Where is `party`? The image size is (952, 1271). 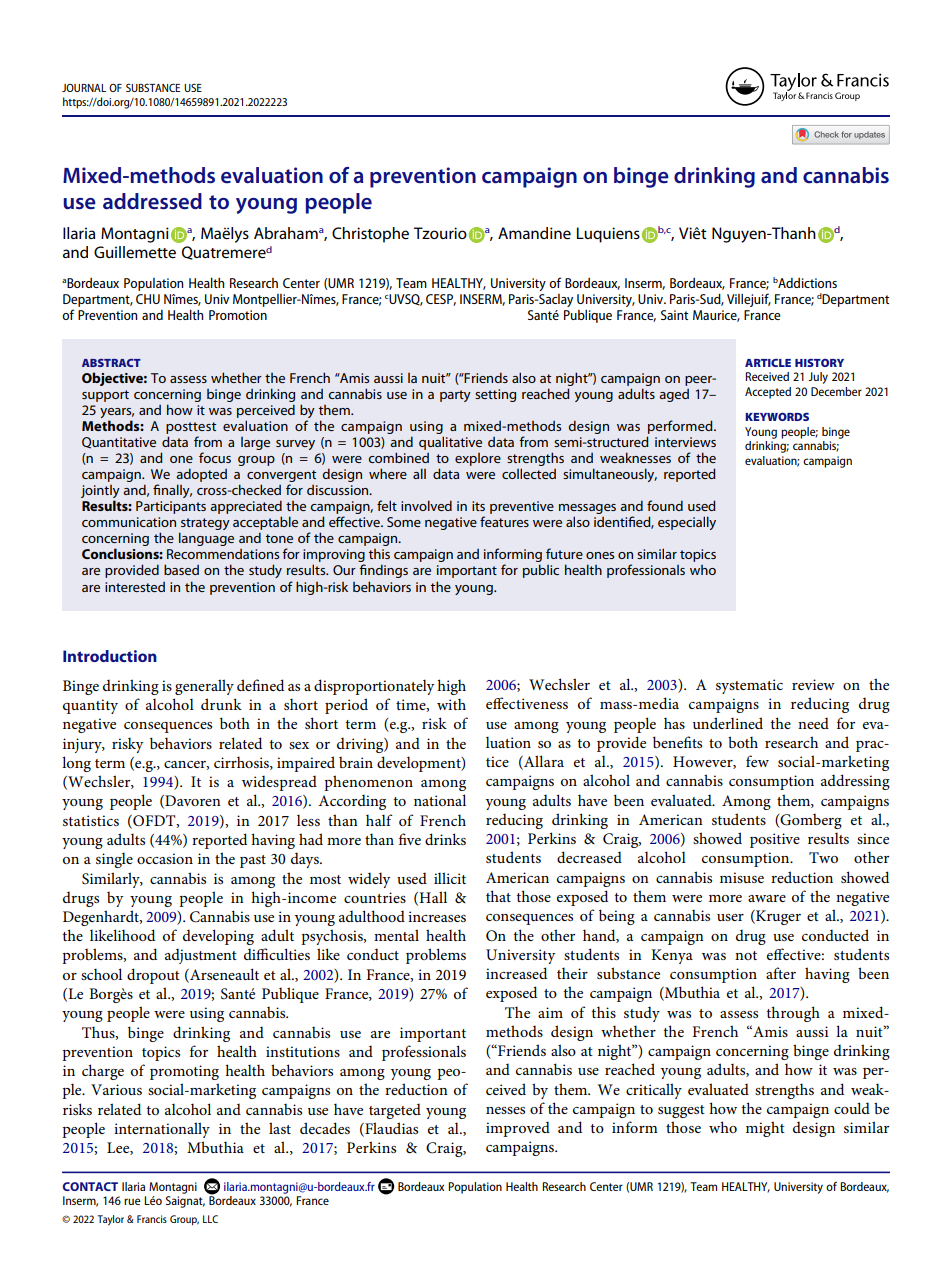 party is located at coordinates (455, 396).
